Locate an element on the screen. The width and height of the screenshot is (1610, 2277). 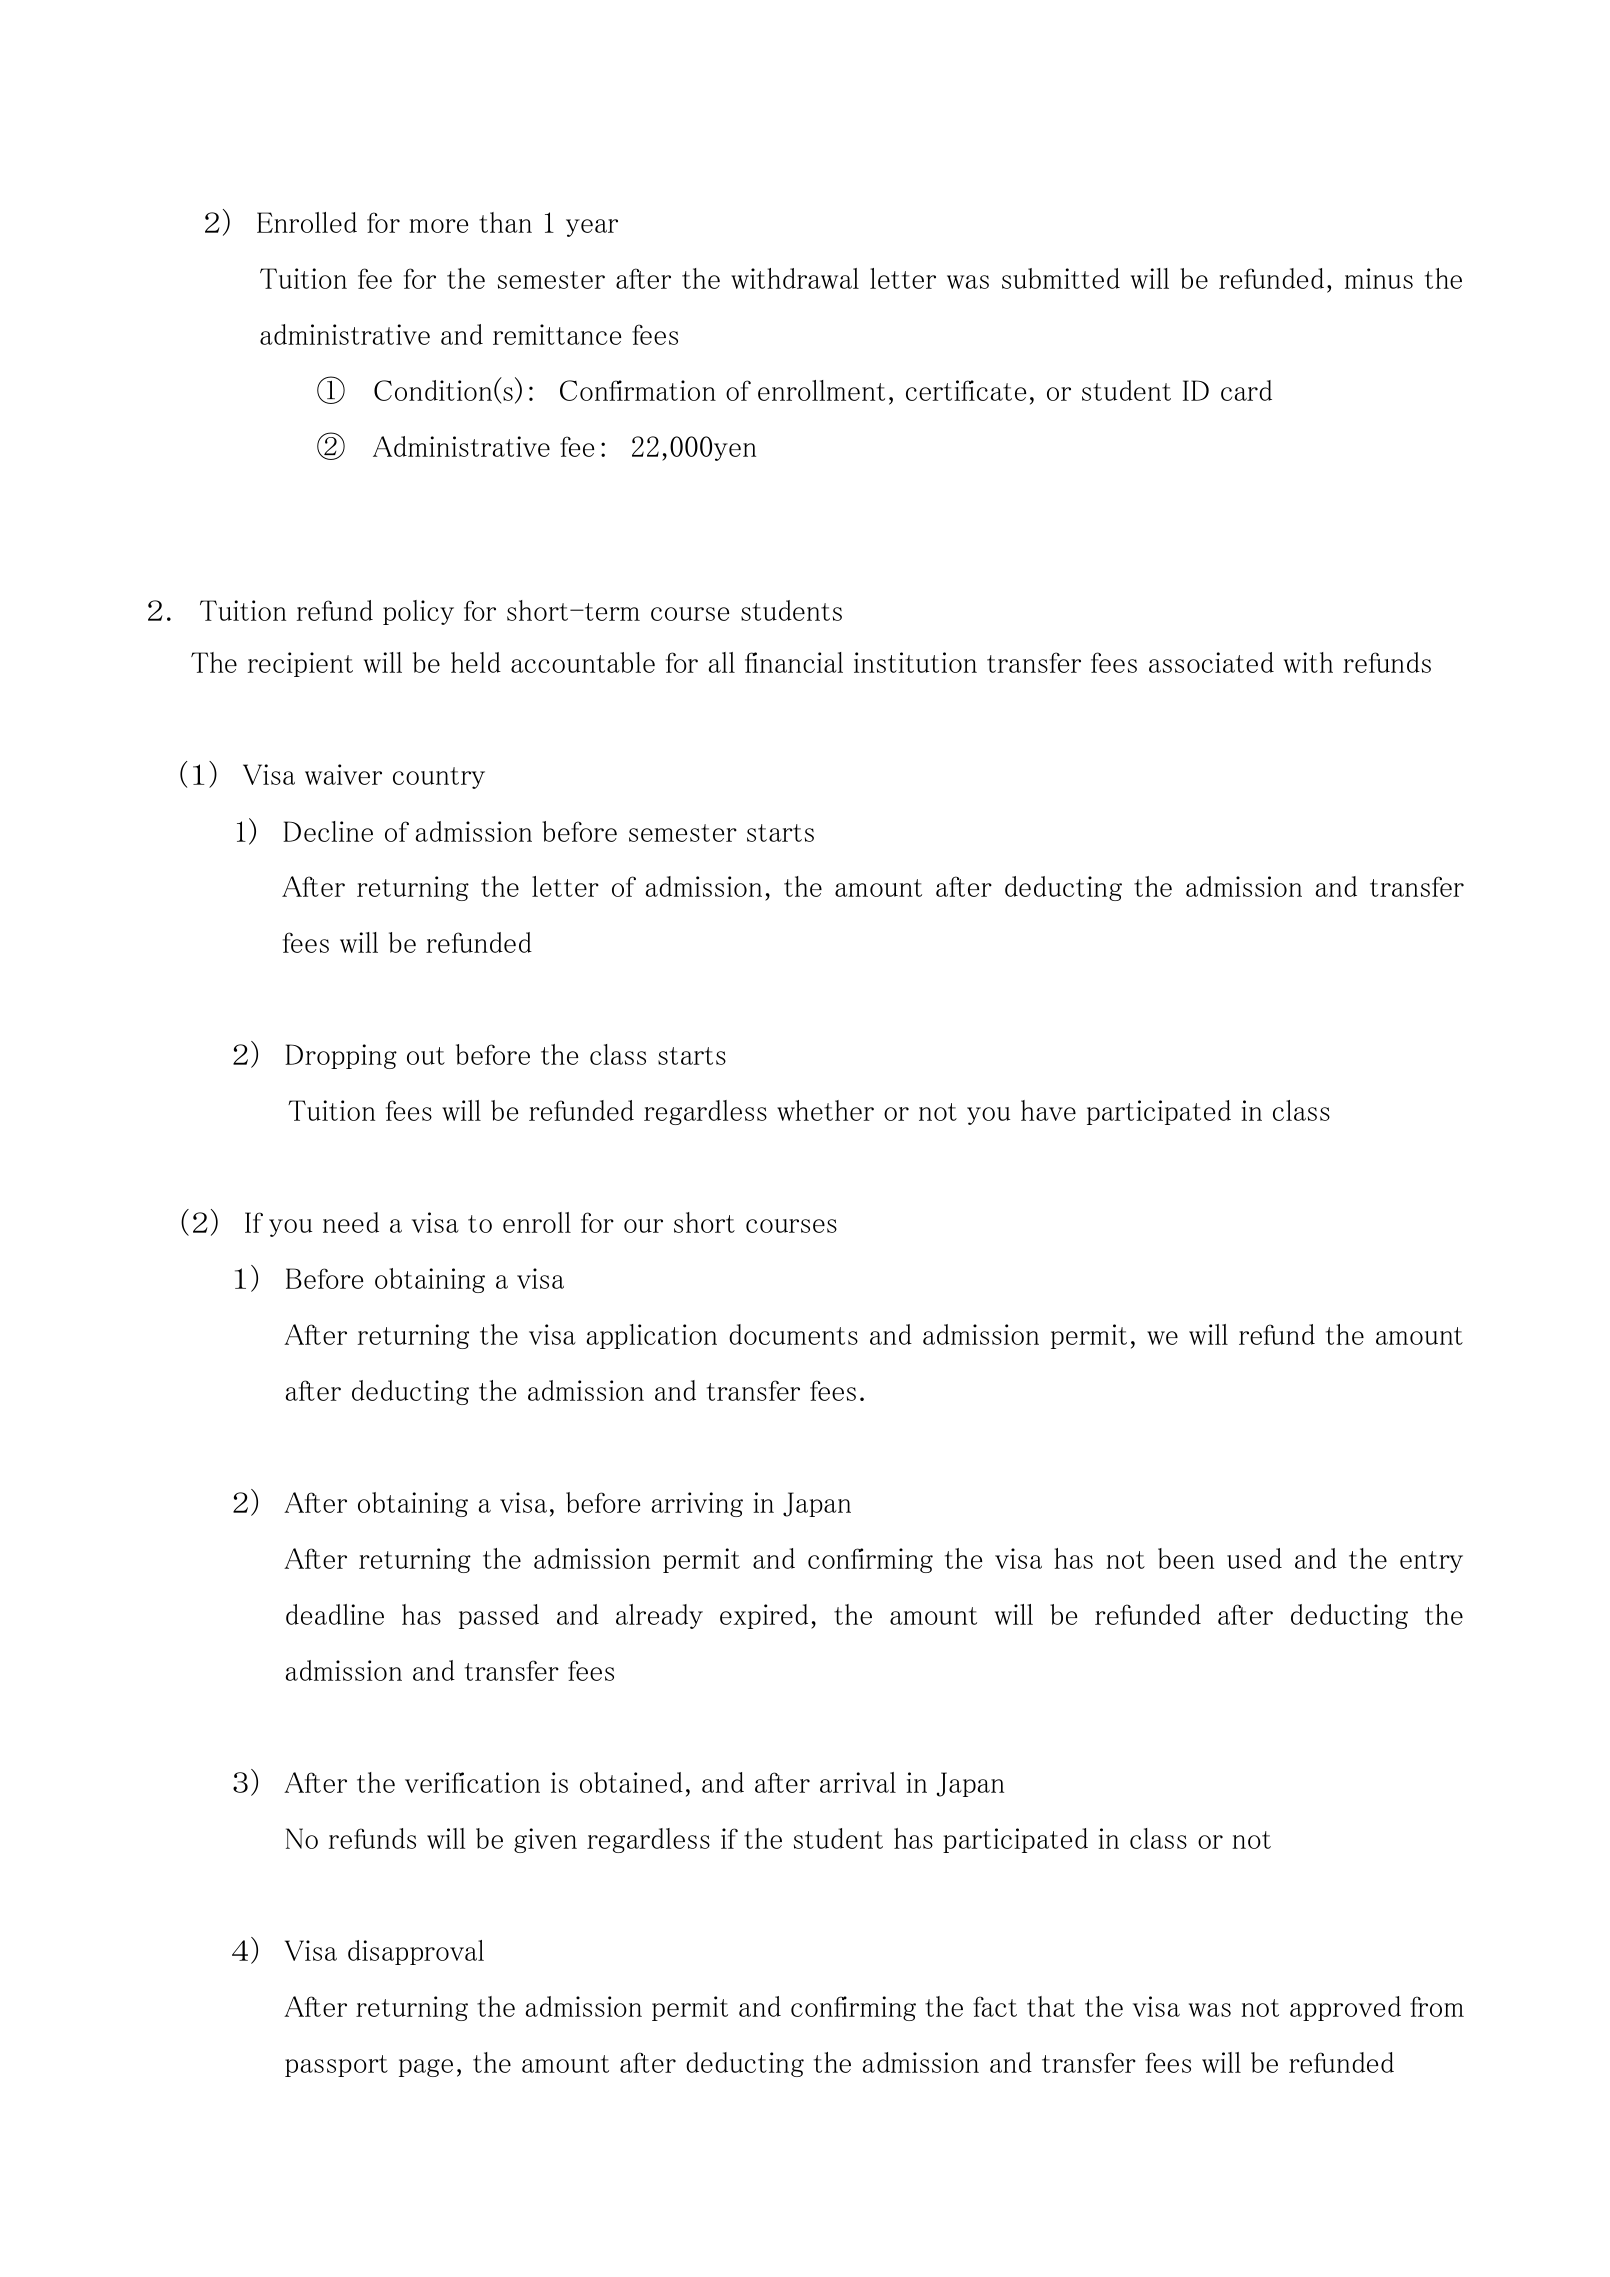
minus is located at coordinates (1379, 278).
